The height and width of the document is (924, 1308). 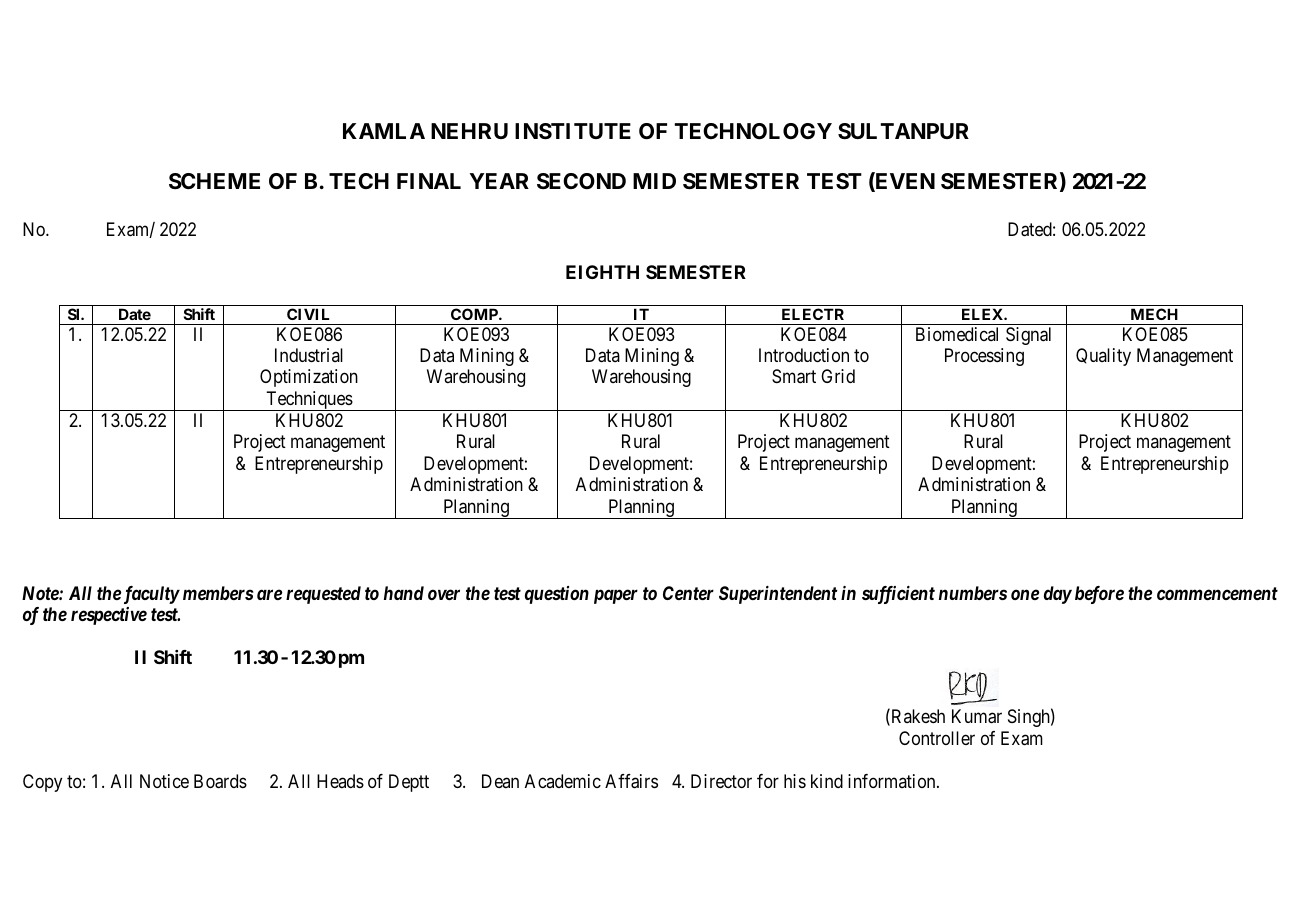 I want to click on EIGHTH, so click(x=602, y=272).
